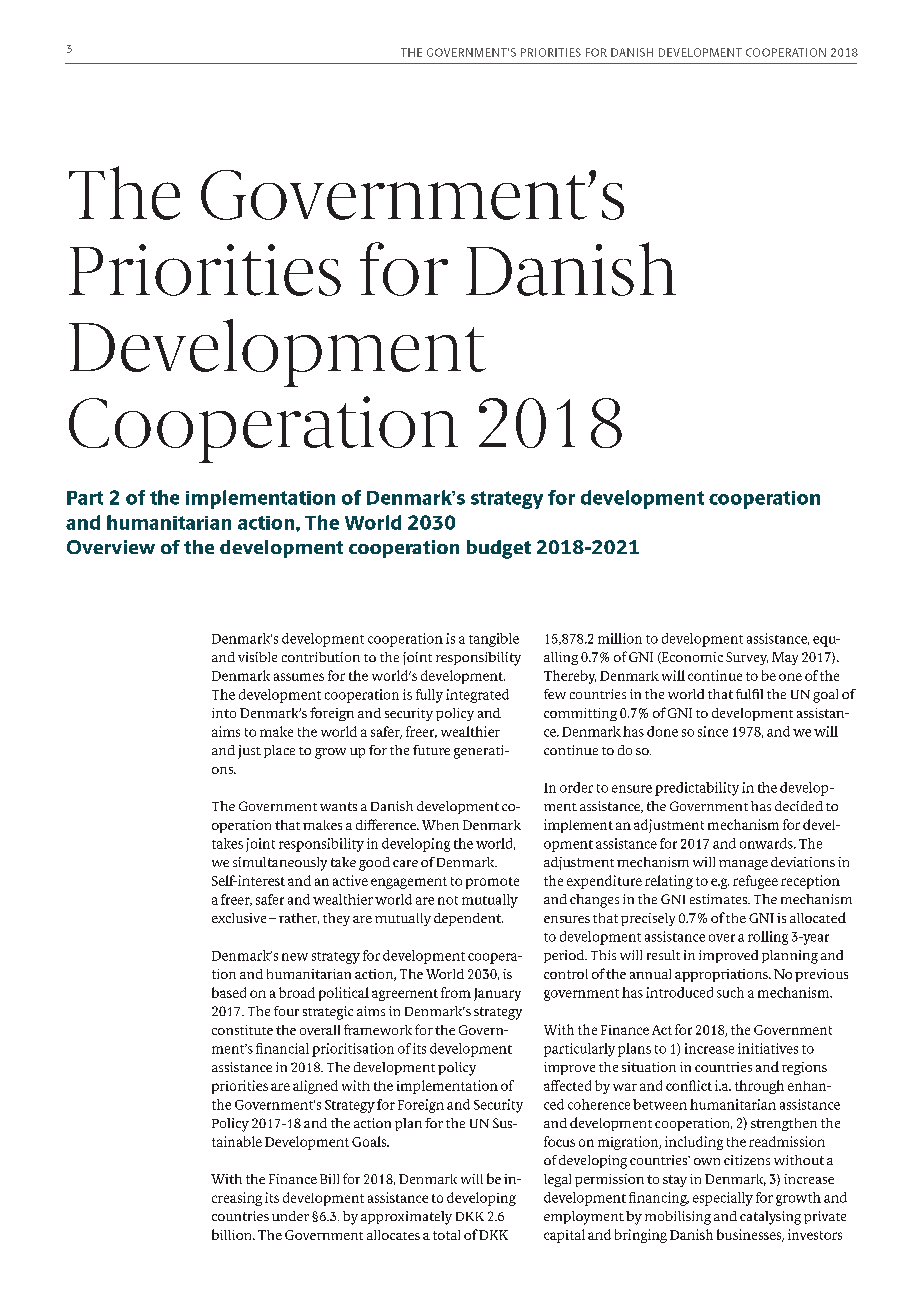 The image size is (924, 1308). I want to click on place, so click(279, 751).
